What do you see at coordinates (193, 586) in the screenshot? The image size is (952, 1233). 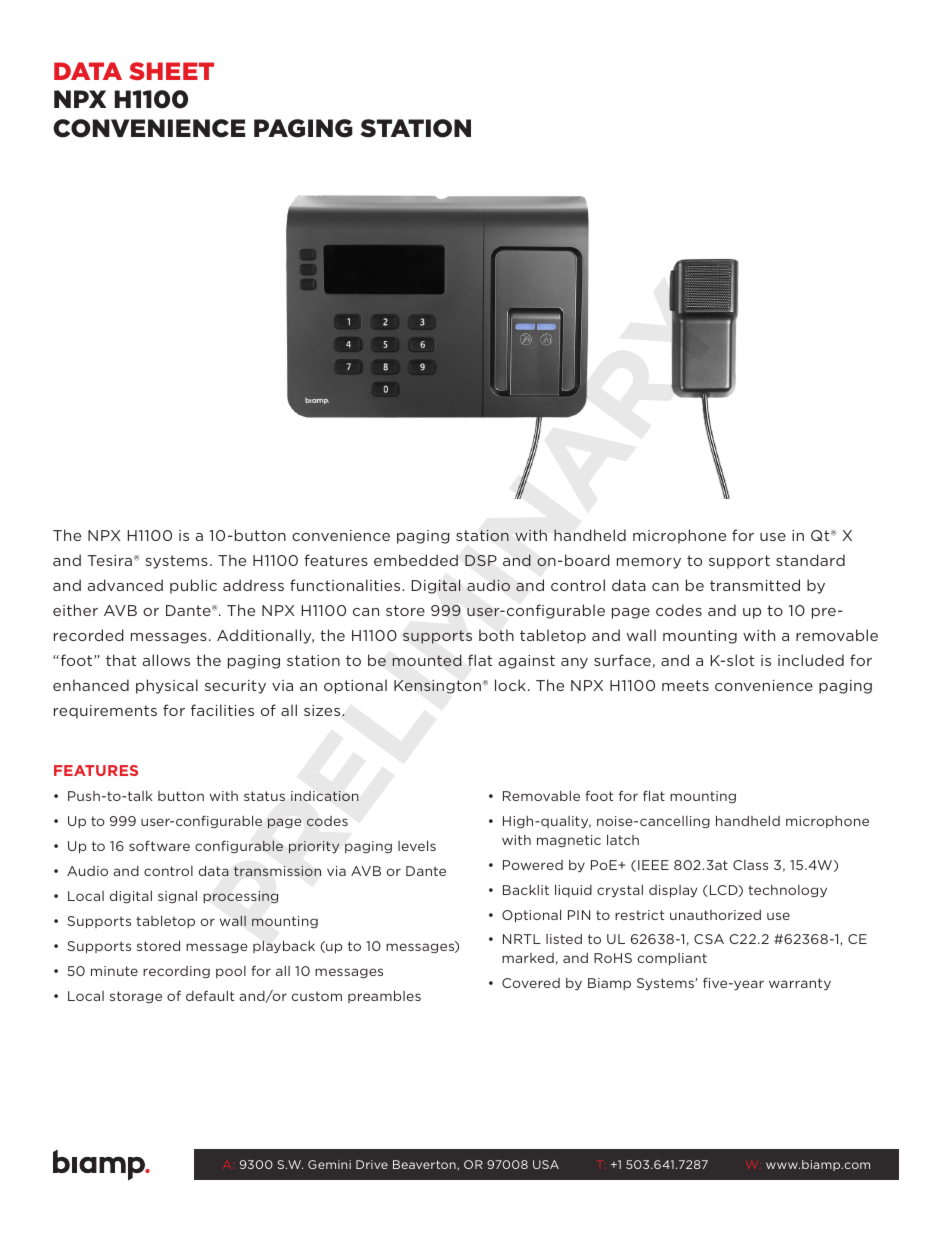 I see `public` at bounding box center [193, 586].
